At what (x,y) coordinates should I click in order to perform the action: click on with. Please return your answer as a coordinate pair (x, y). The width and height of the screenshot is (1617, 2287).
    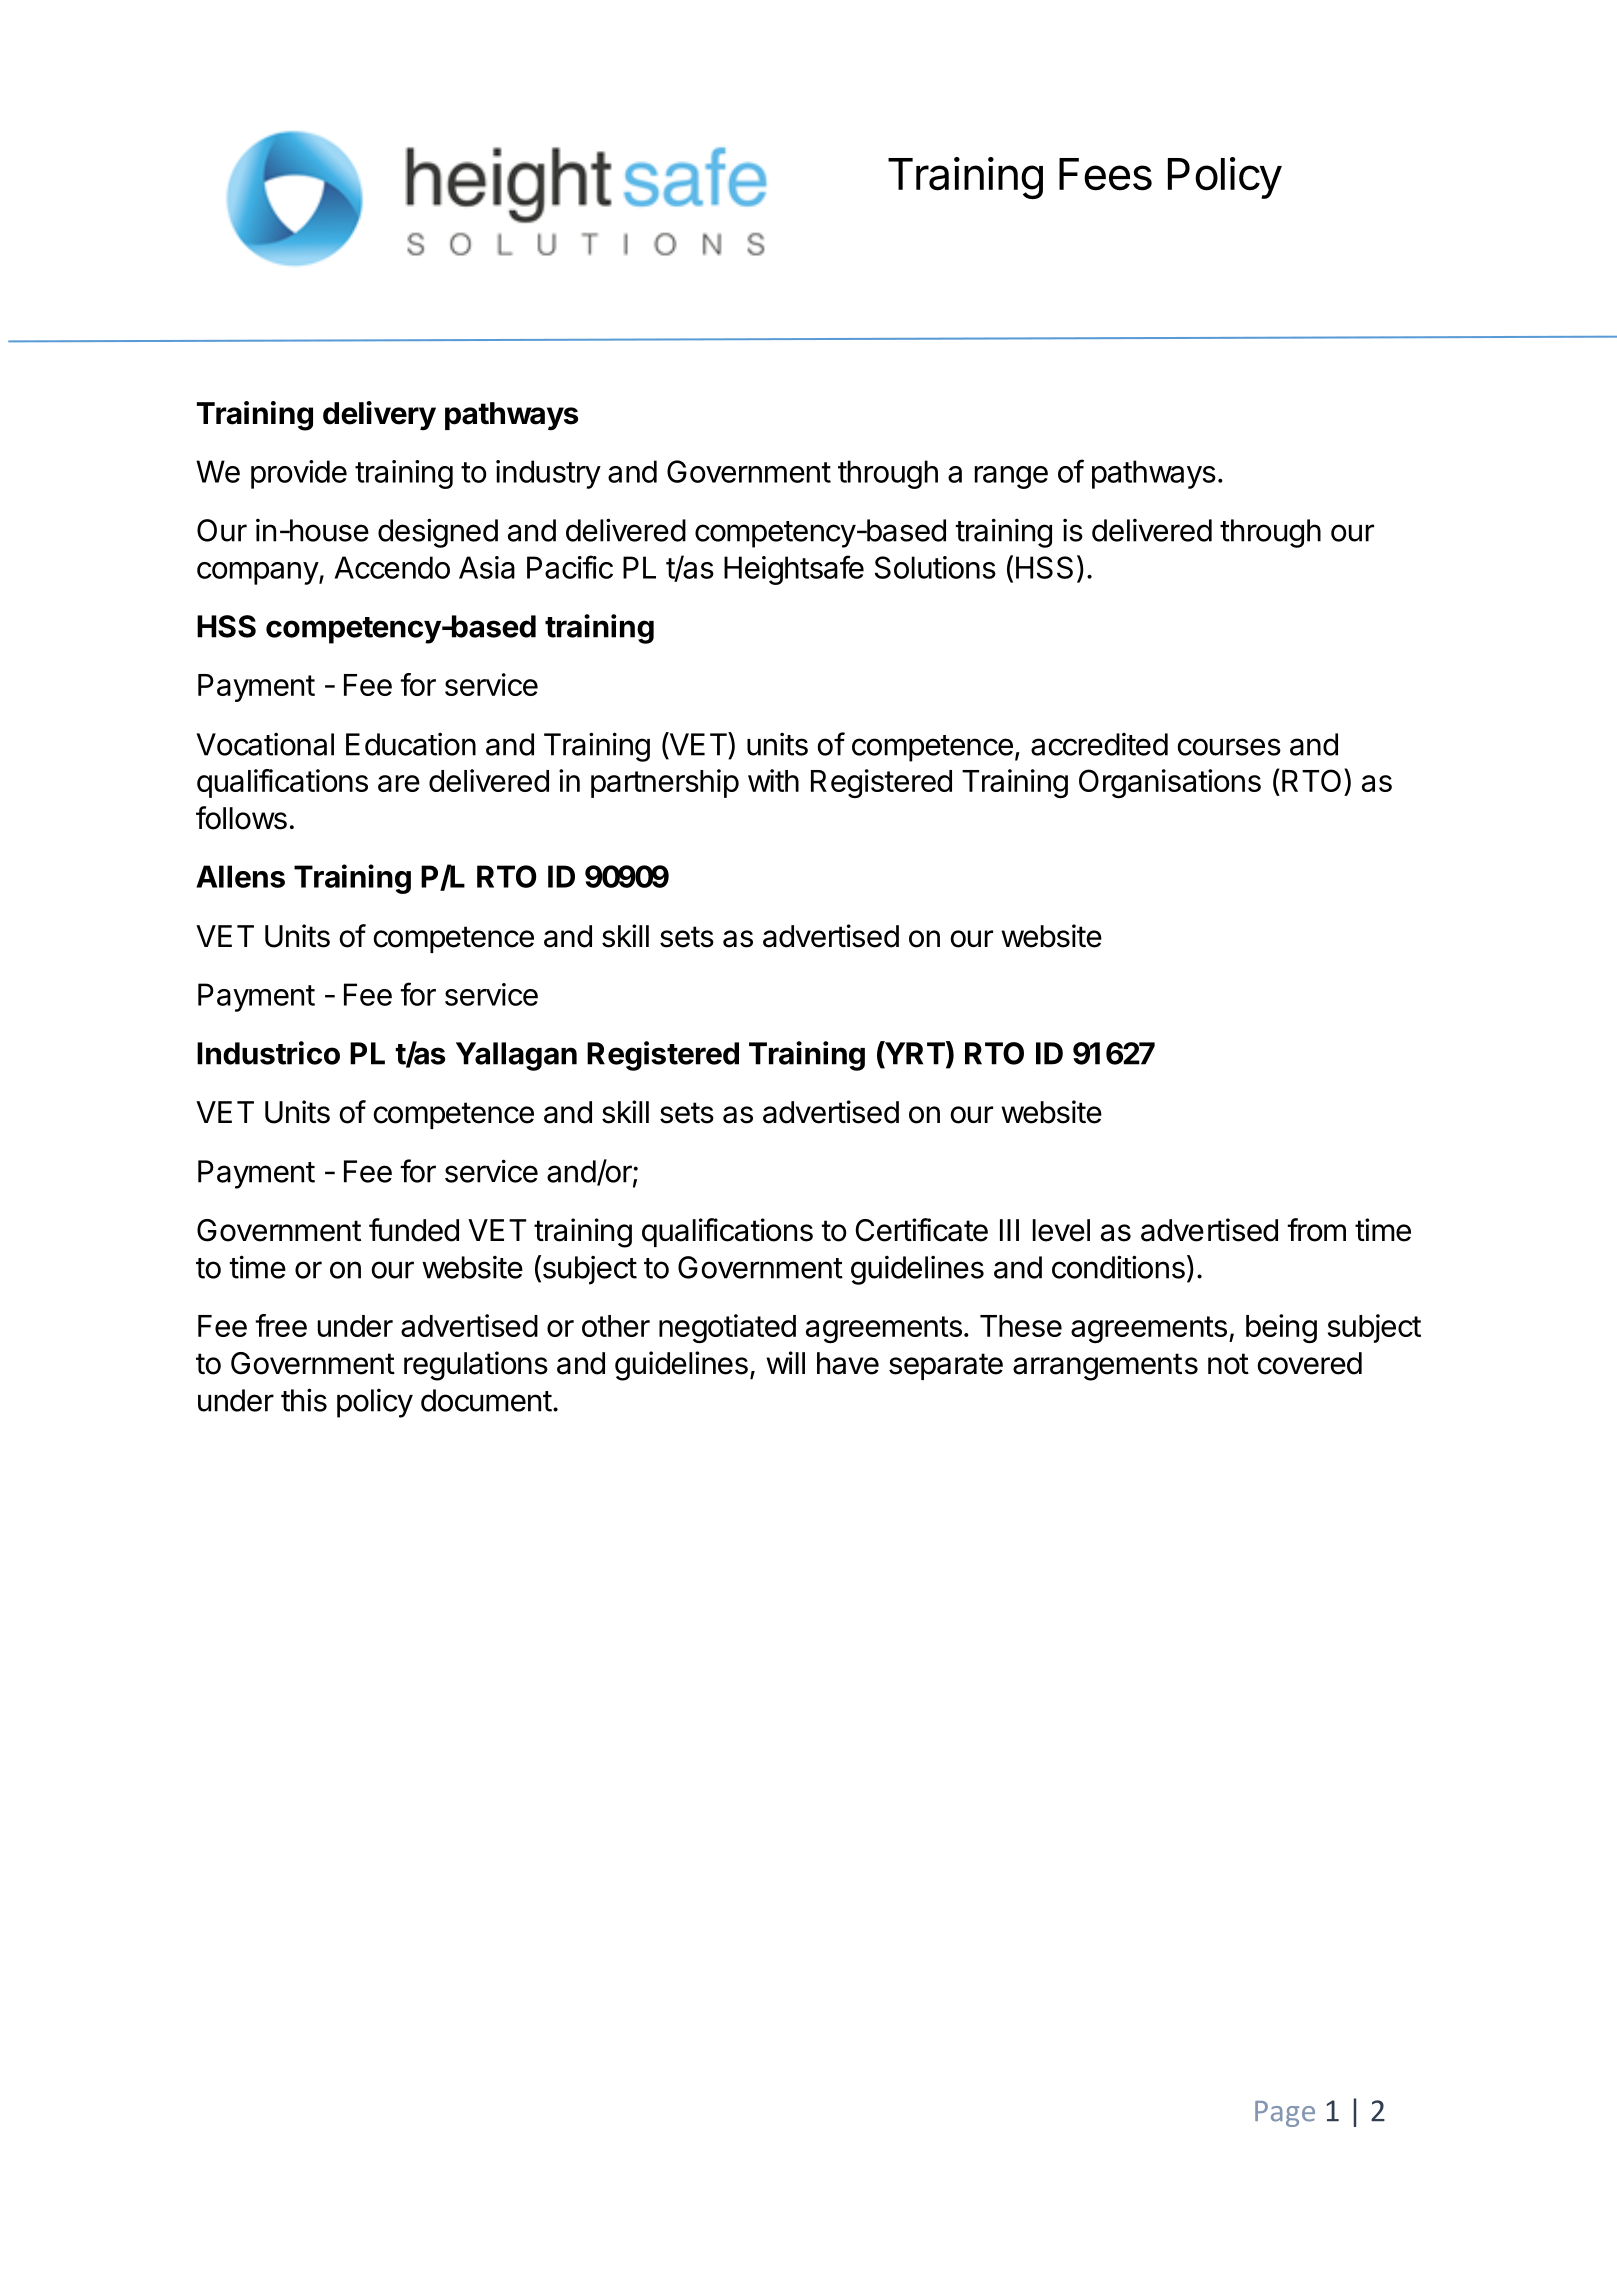
    Looking at the image, I should click on (773, 780).
